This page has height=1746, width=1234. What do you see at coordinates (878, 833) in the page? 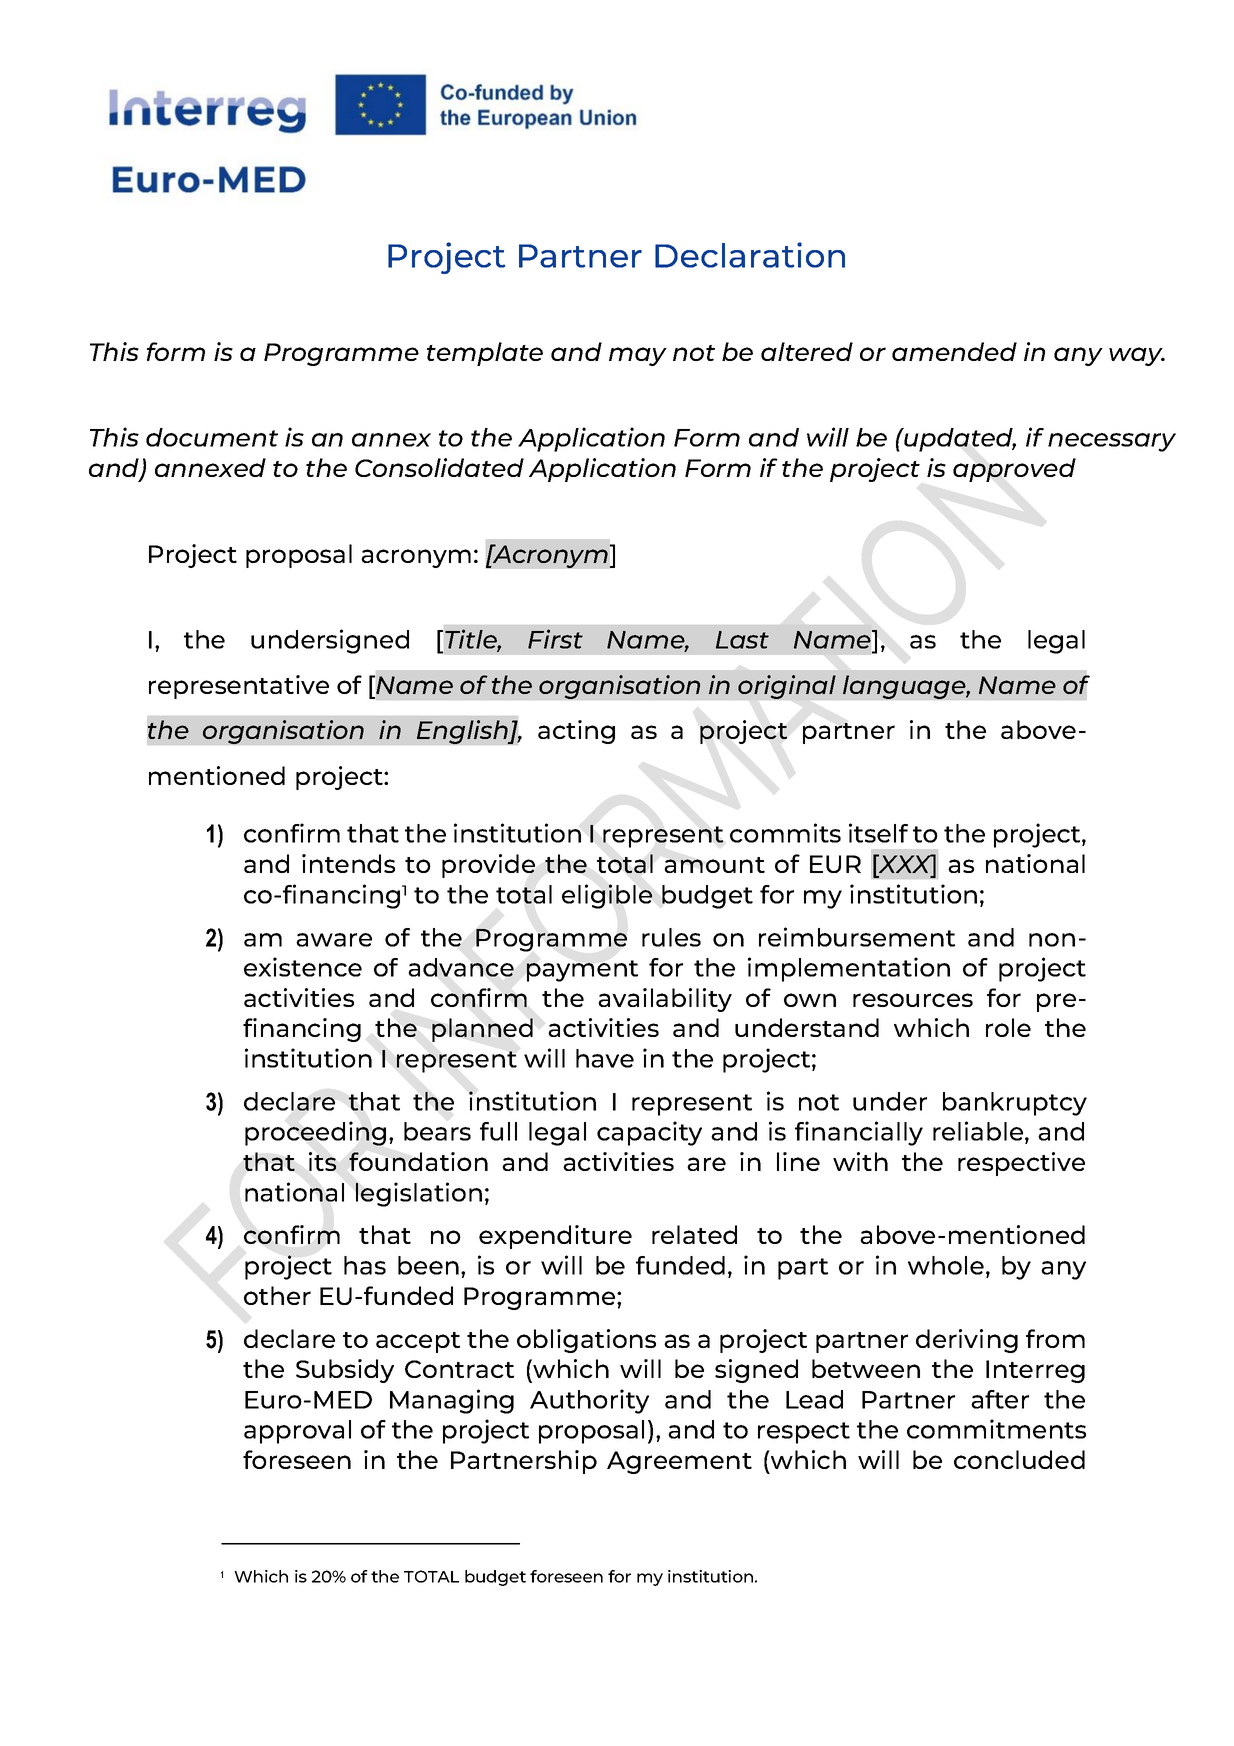
I see `itself` at bounding box center [878, 833].
